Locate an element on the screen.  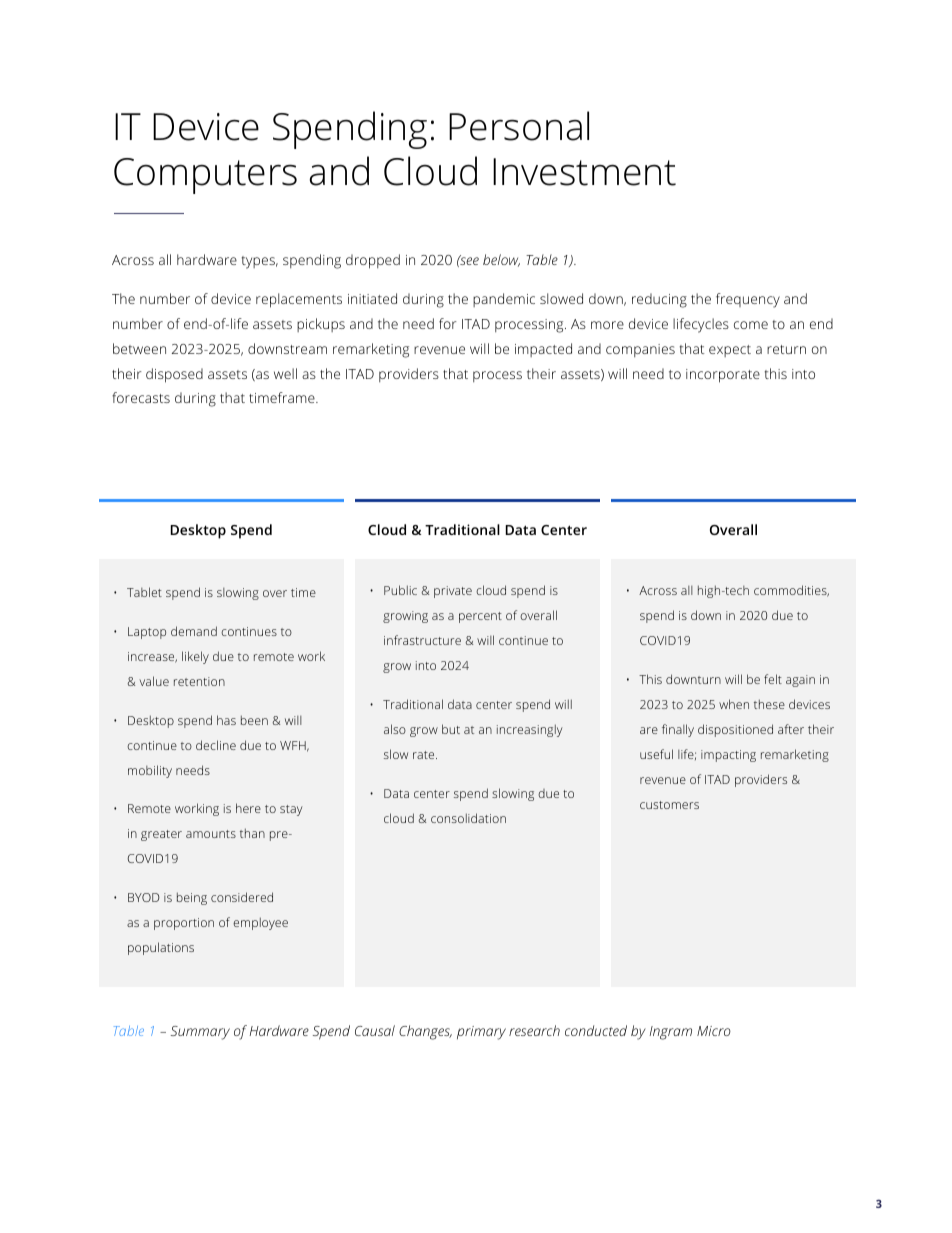
forecasts is located at coordinates (141, 397).
